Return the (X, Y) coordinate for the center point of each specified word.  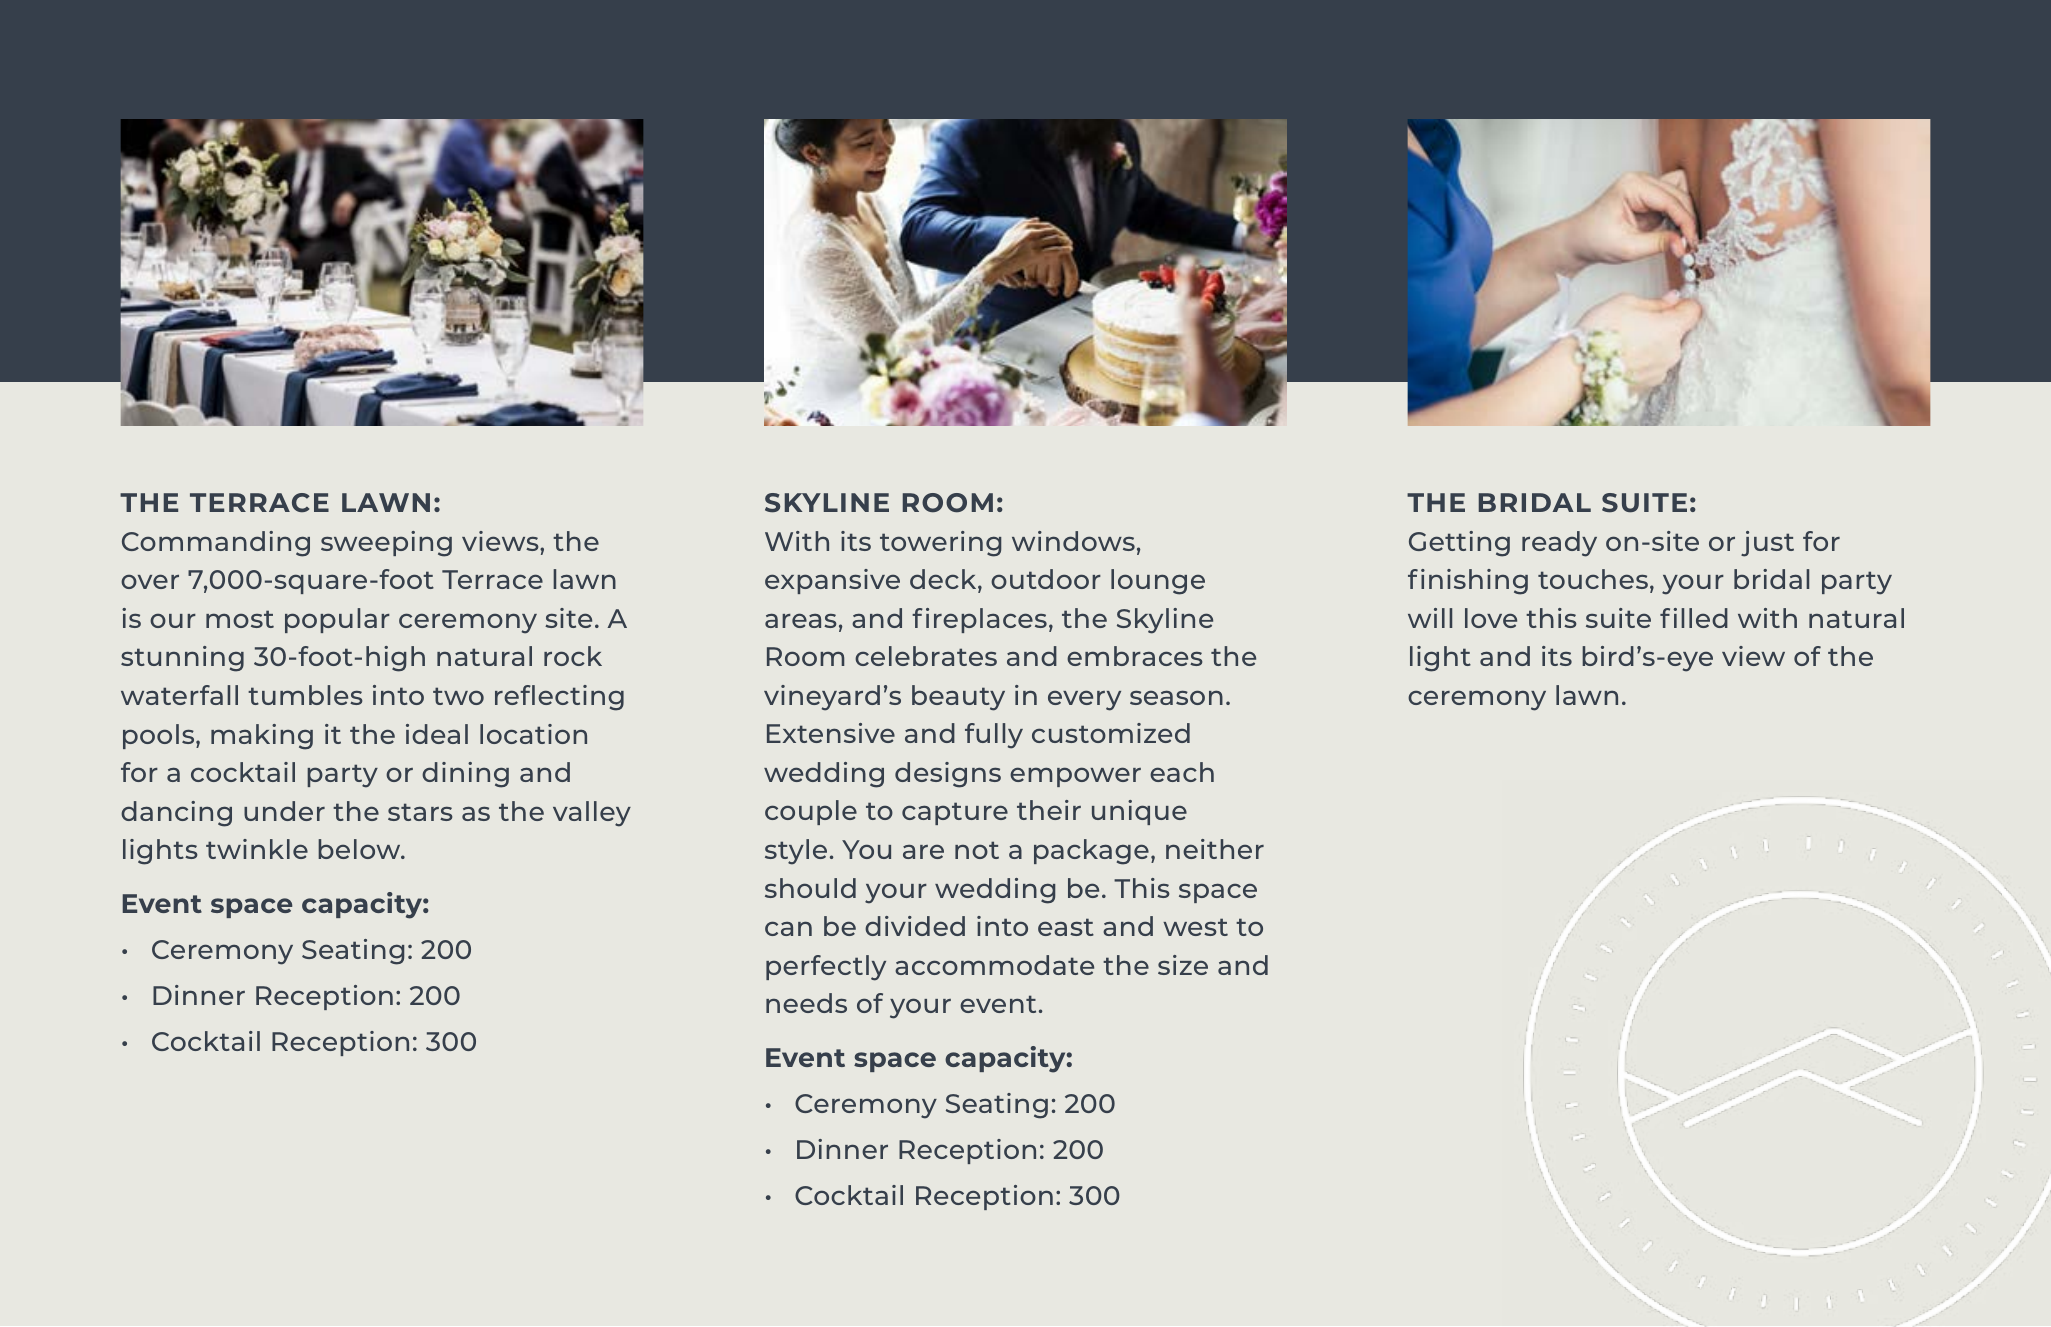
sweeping (386, 544)
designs (948, 775)
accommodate (994, 965)
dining (465, 775)
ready (1559, 544)
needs (806, 1003)
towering (940, 544)
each (1182, 772)
